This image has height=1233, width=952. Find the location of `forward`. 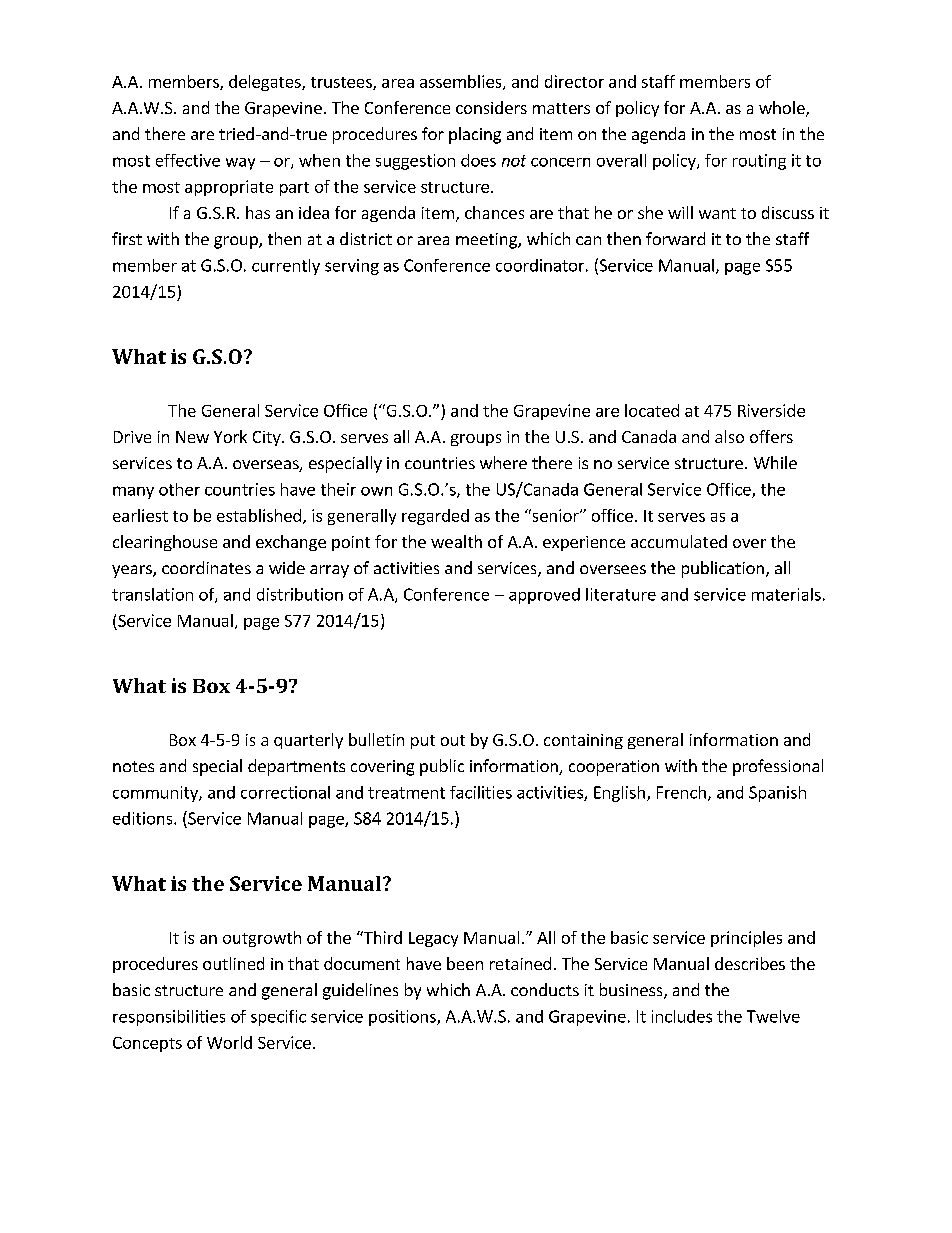

forward is located at coordinates (675, 238).
